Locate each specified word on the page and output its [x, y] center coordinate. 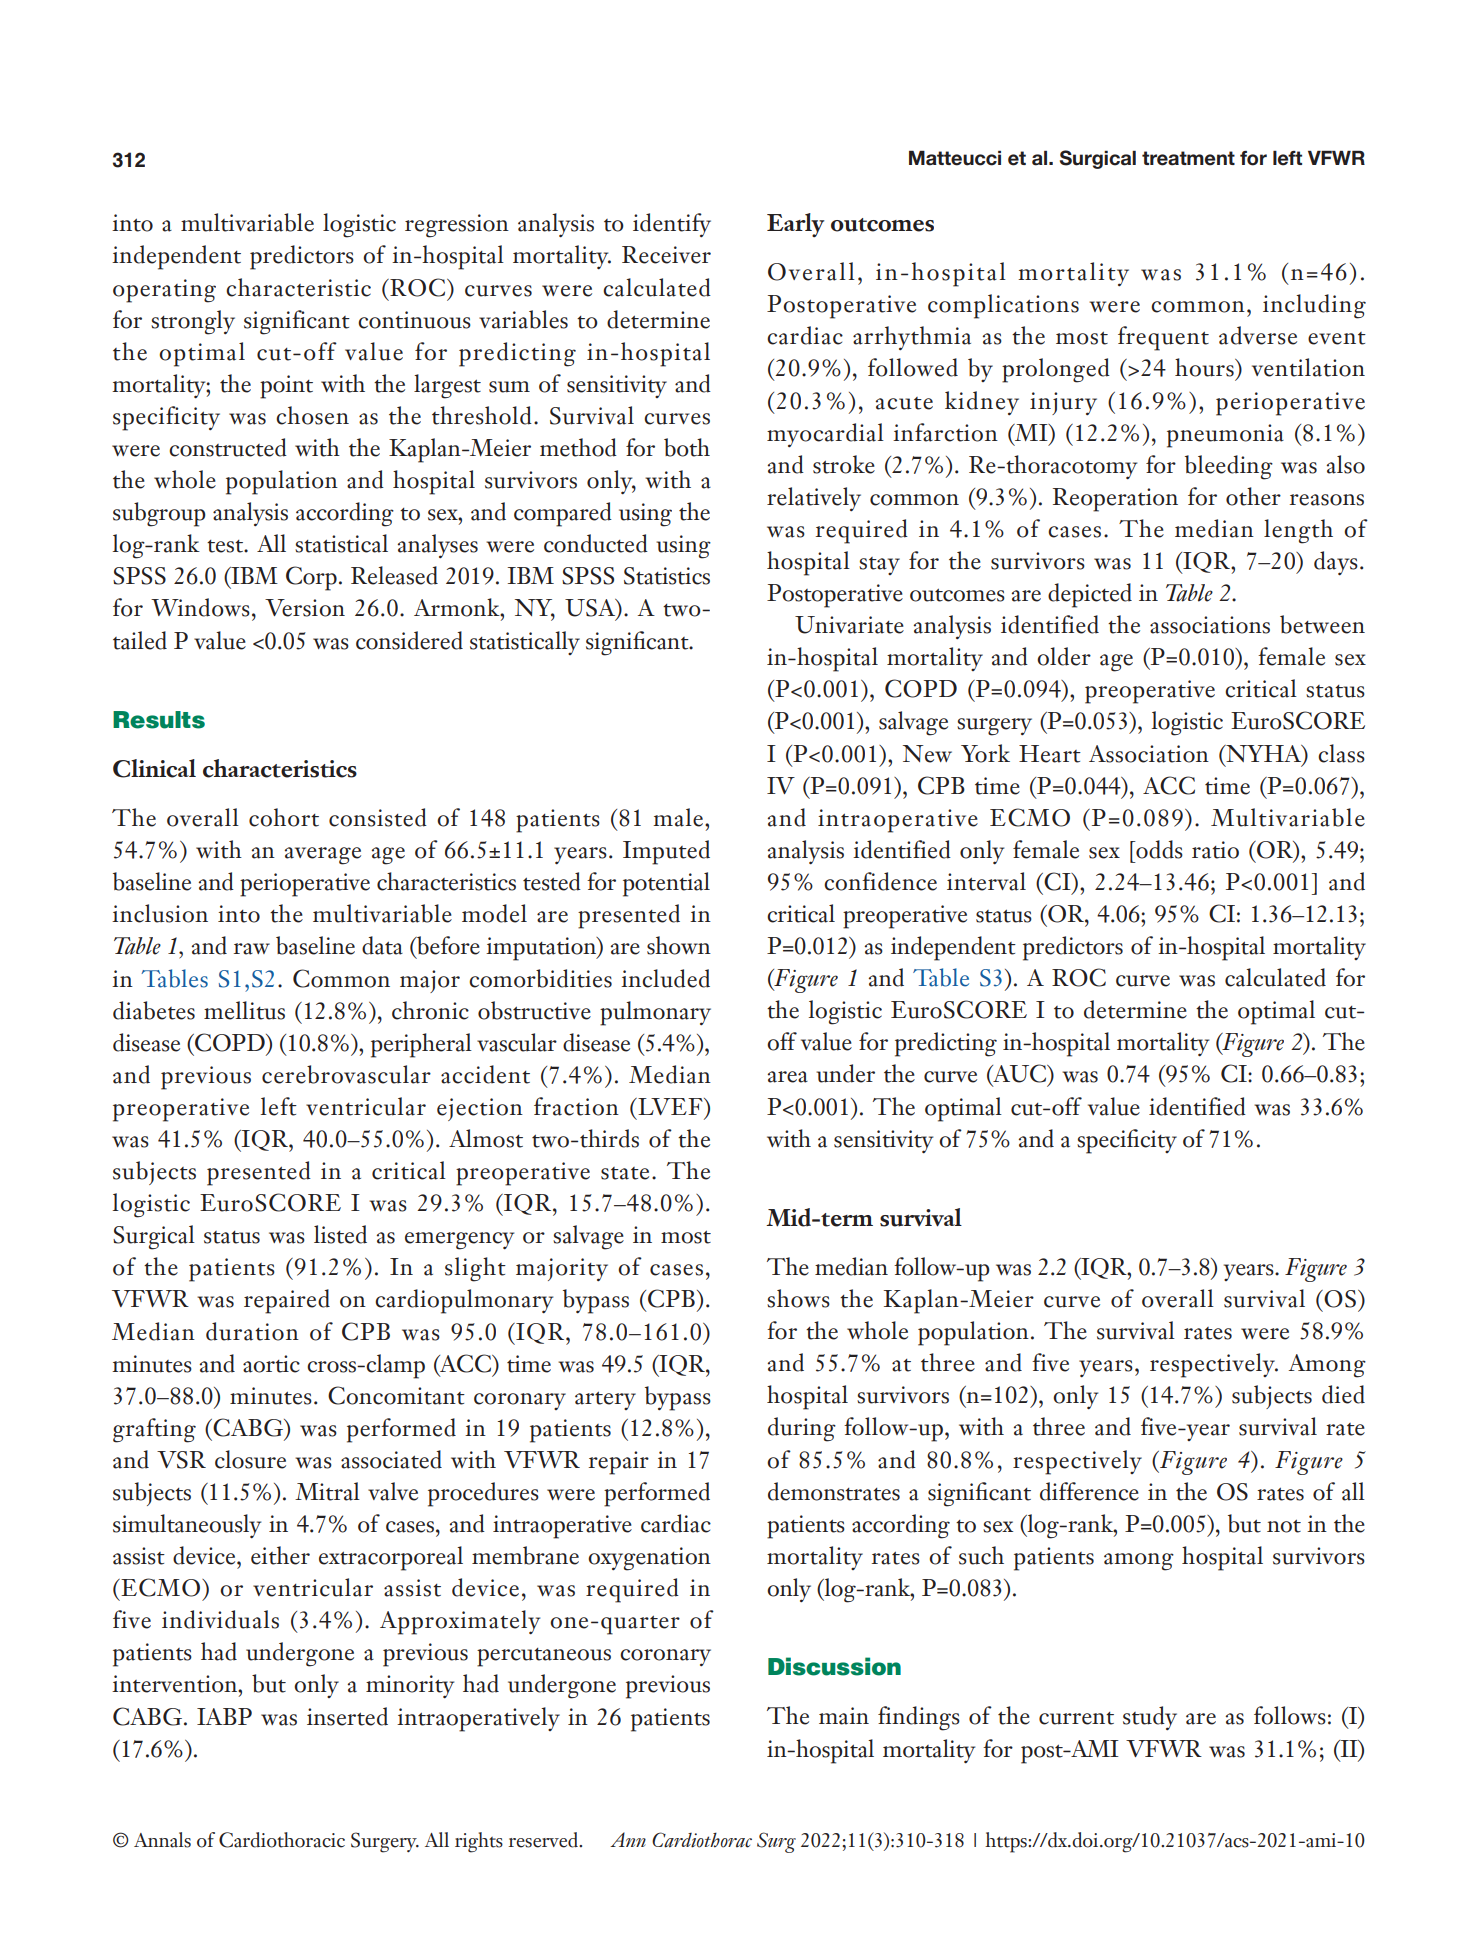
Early [796, 225]
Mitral [327, 1491]
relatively [814, 499]
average [323, 856]
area [788, 1077]
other [1253, 496]
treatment [1188, 158]
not [1284, 1526]
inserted [347, 1716]
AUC [1020, 1074]
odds [1158, 849]
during [802, 1429]
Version [305, 608]
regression [457, 226]
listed [340, 1234]
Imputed [666, 852]
